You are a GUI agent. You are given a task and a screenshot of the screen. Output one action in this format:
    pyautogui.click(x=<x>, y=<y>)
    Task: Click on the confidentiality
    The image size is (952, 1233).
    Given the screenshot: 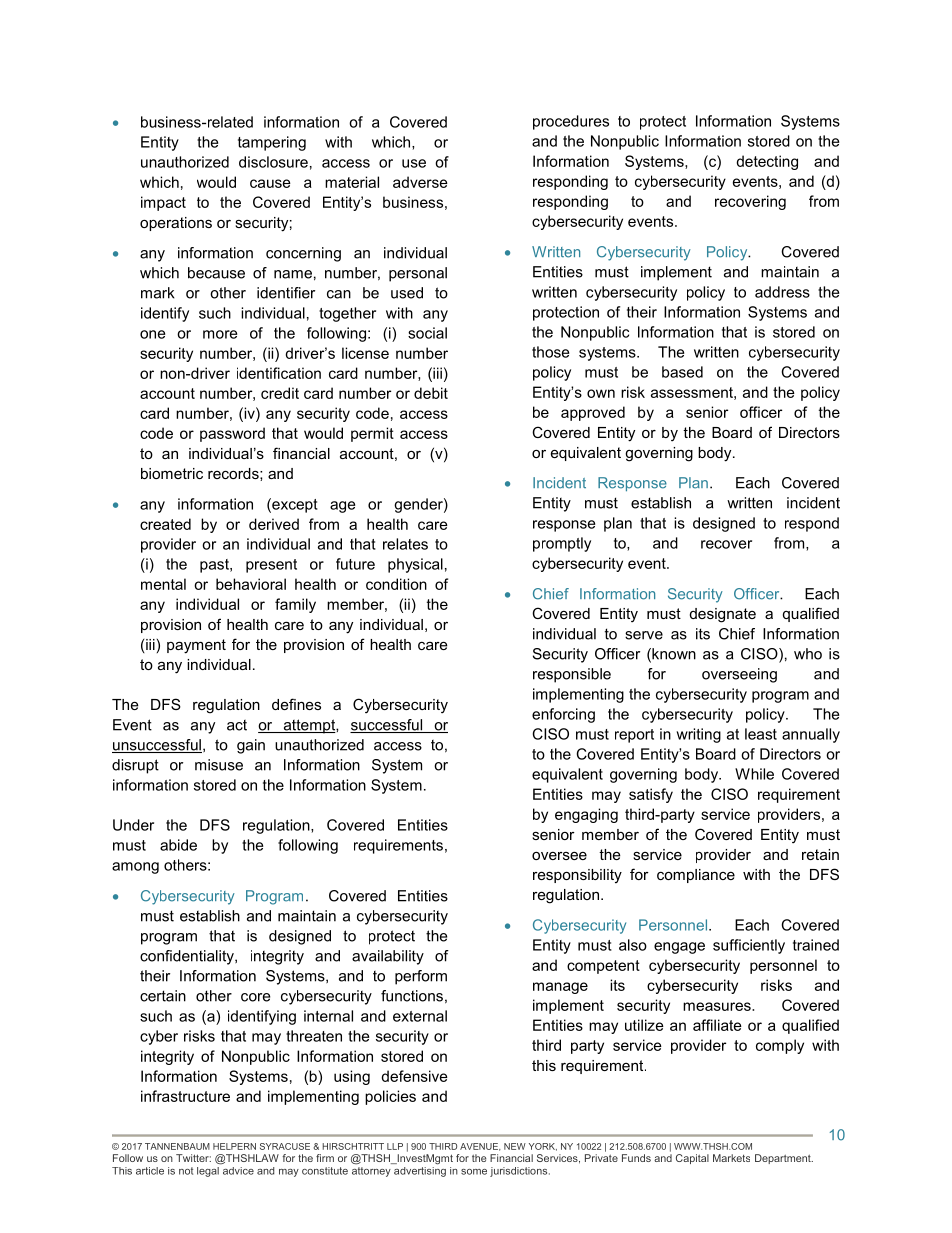 What is the action you would take?
    pyautogui.click(x=188, y=957)
